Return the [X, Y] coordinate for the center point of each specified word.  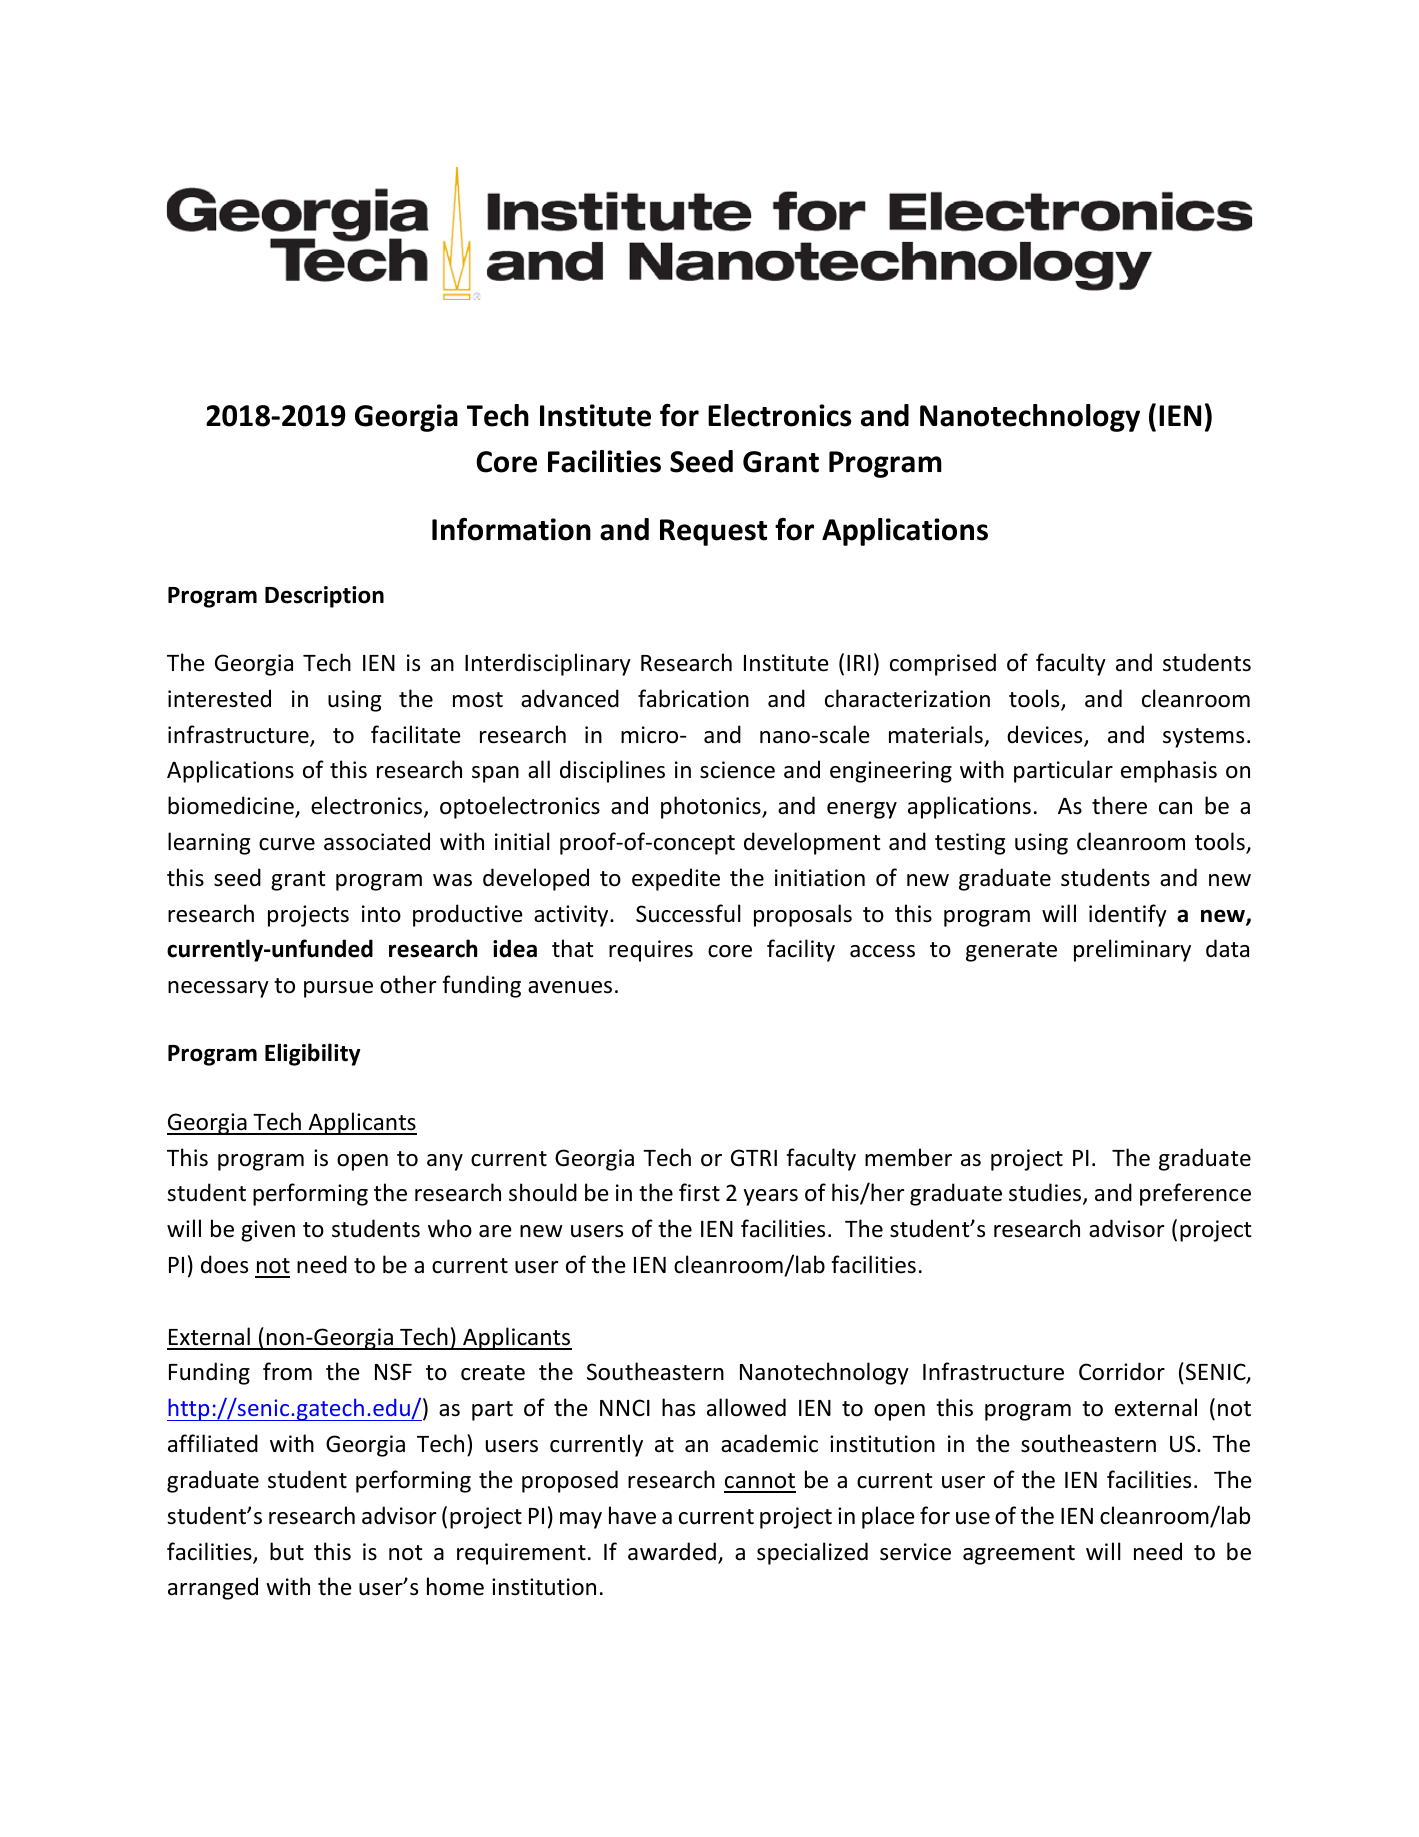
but [287, 1551]
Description [324, 597]
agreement [1019, 1555]
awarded [672, 1551]
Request [713, 532]
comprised [943, 664]
